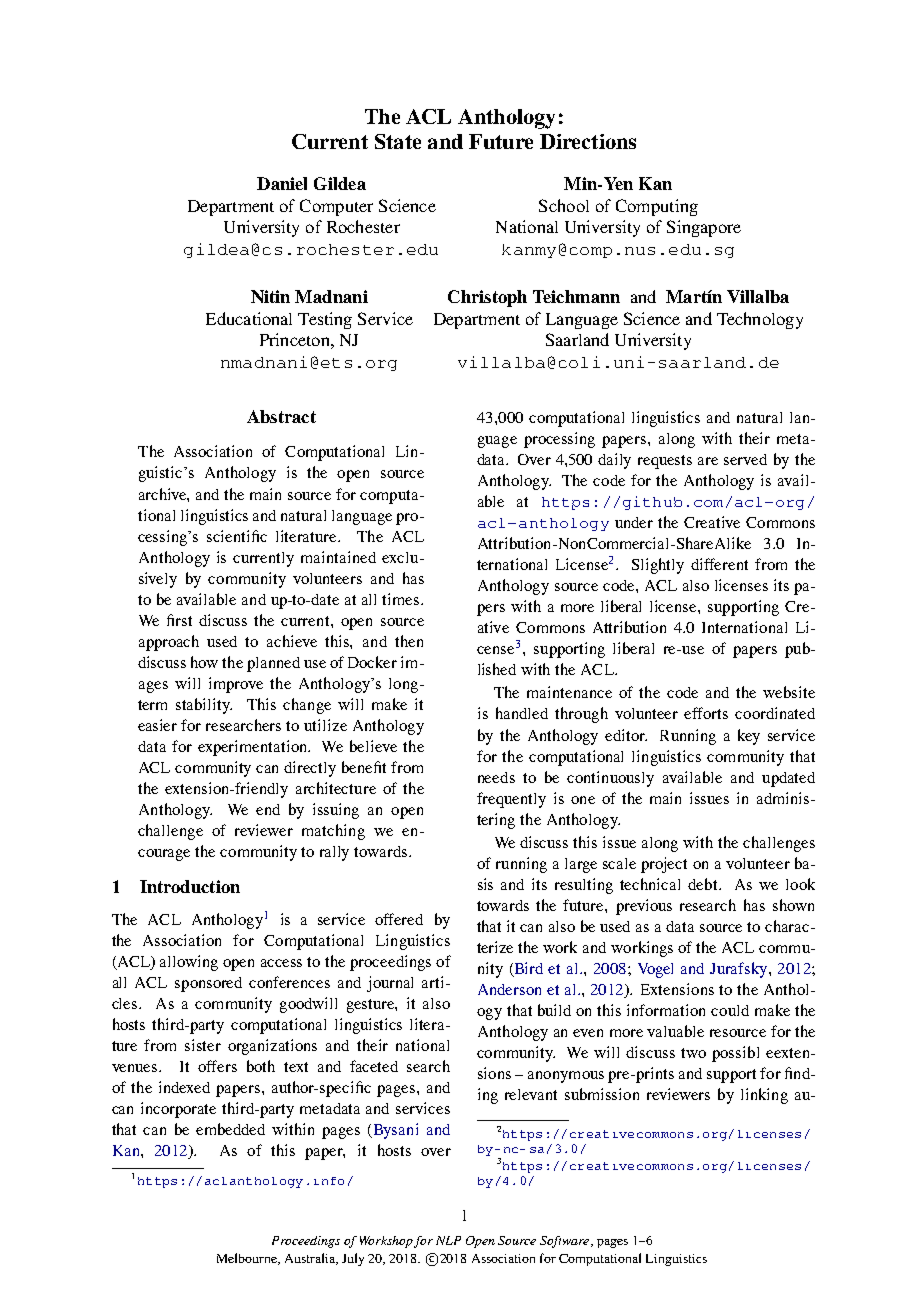 The image size is (924, 1308). What do you see at coordinates (522, 713) in the document?
I see `handled` at bounding box center [522, 713].
